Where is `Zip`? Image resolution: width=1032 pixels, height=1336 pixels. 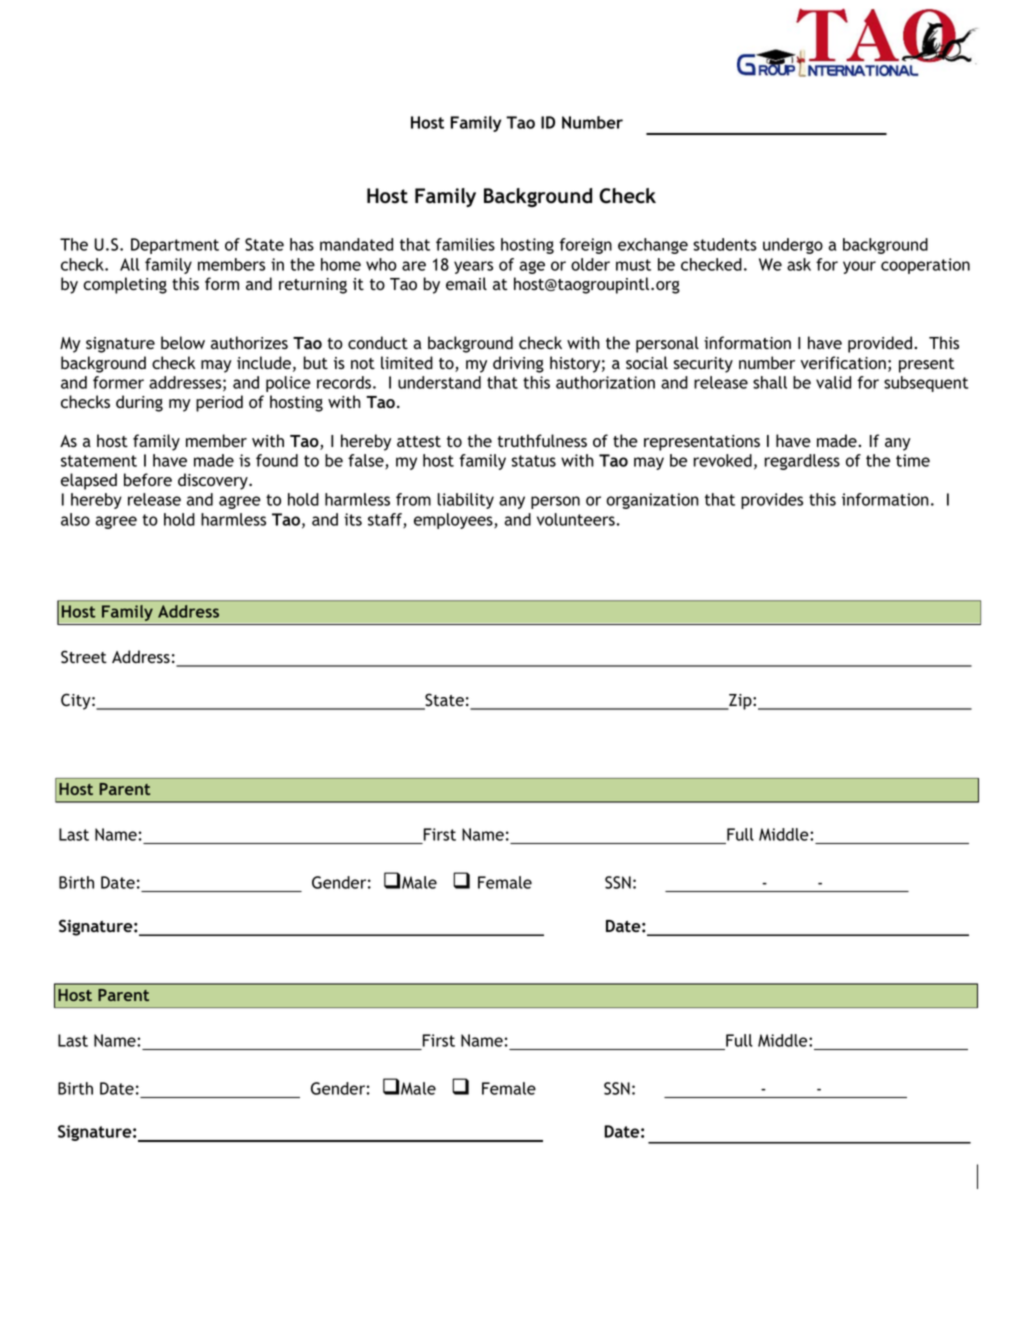
Zip is located at coordinates (740, 702).
